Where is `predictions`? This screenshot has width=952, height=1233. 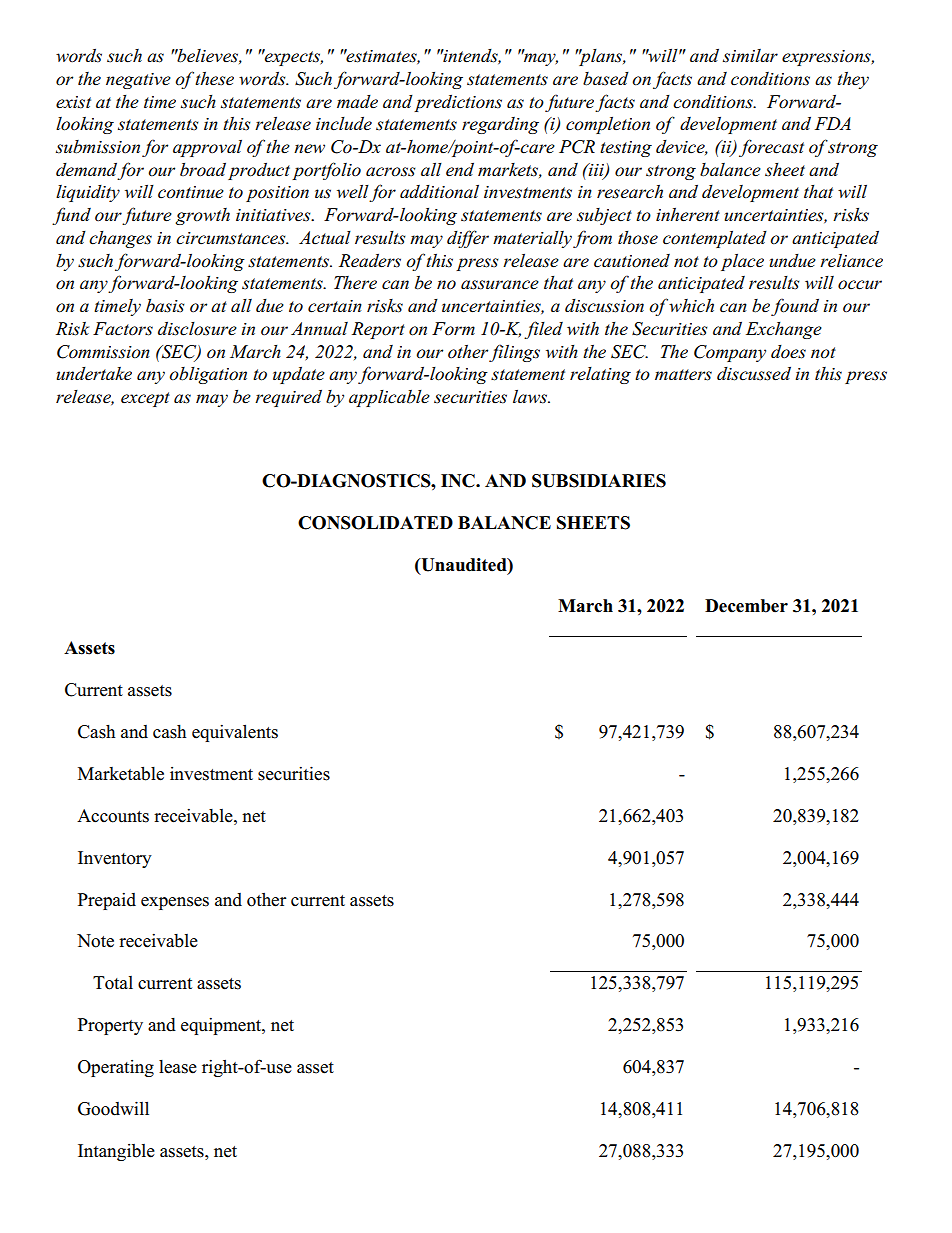 predictions is located at coordinates (458, 103).
